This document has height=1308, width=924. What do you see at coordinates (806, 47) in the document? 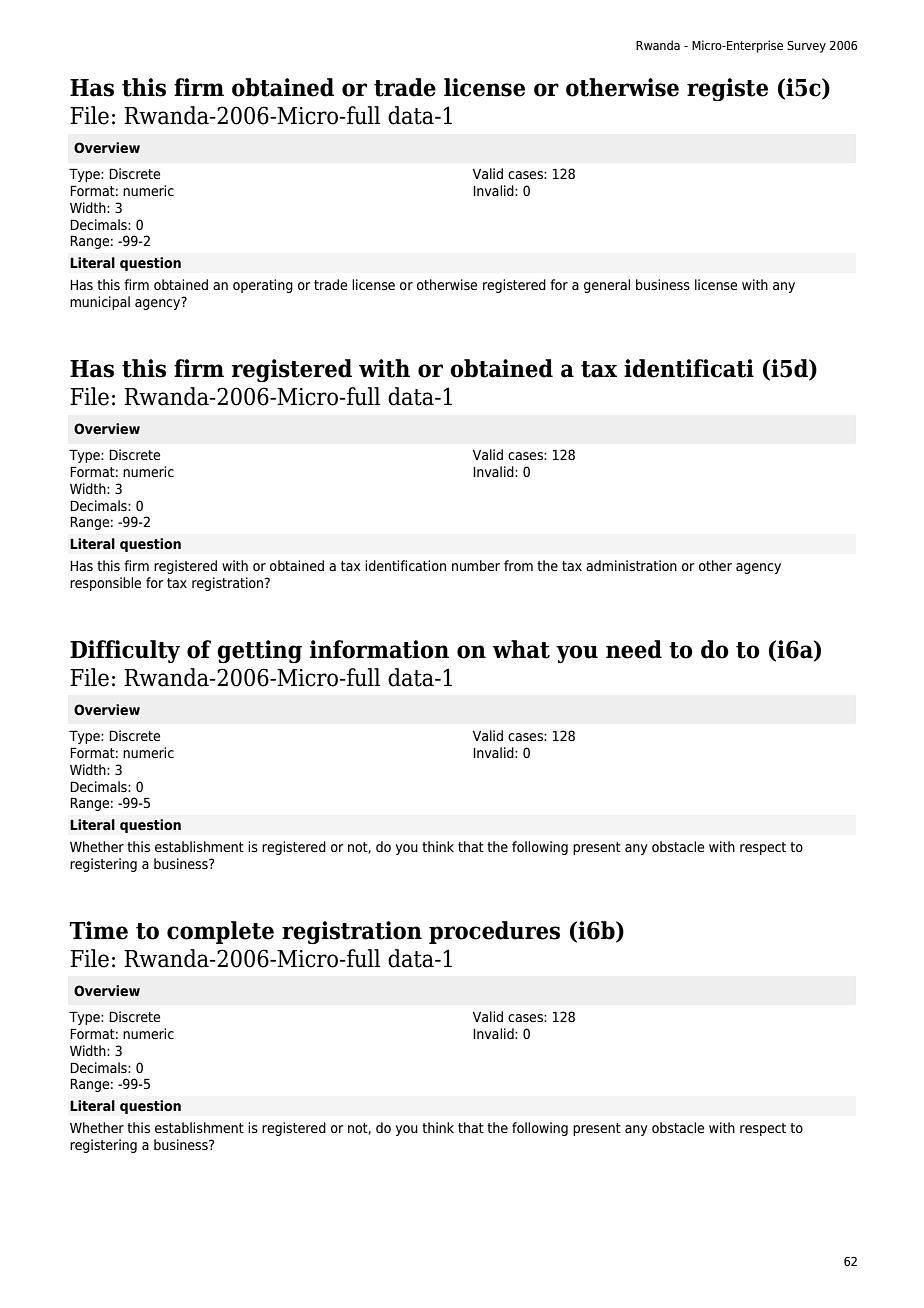
I see `Survey` at bounding box center [806, 47].
